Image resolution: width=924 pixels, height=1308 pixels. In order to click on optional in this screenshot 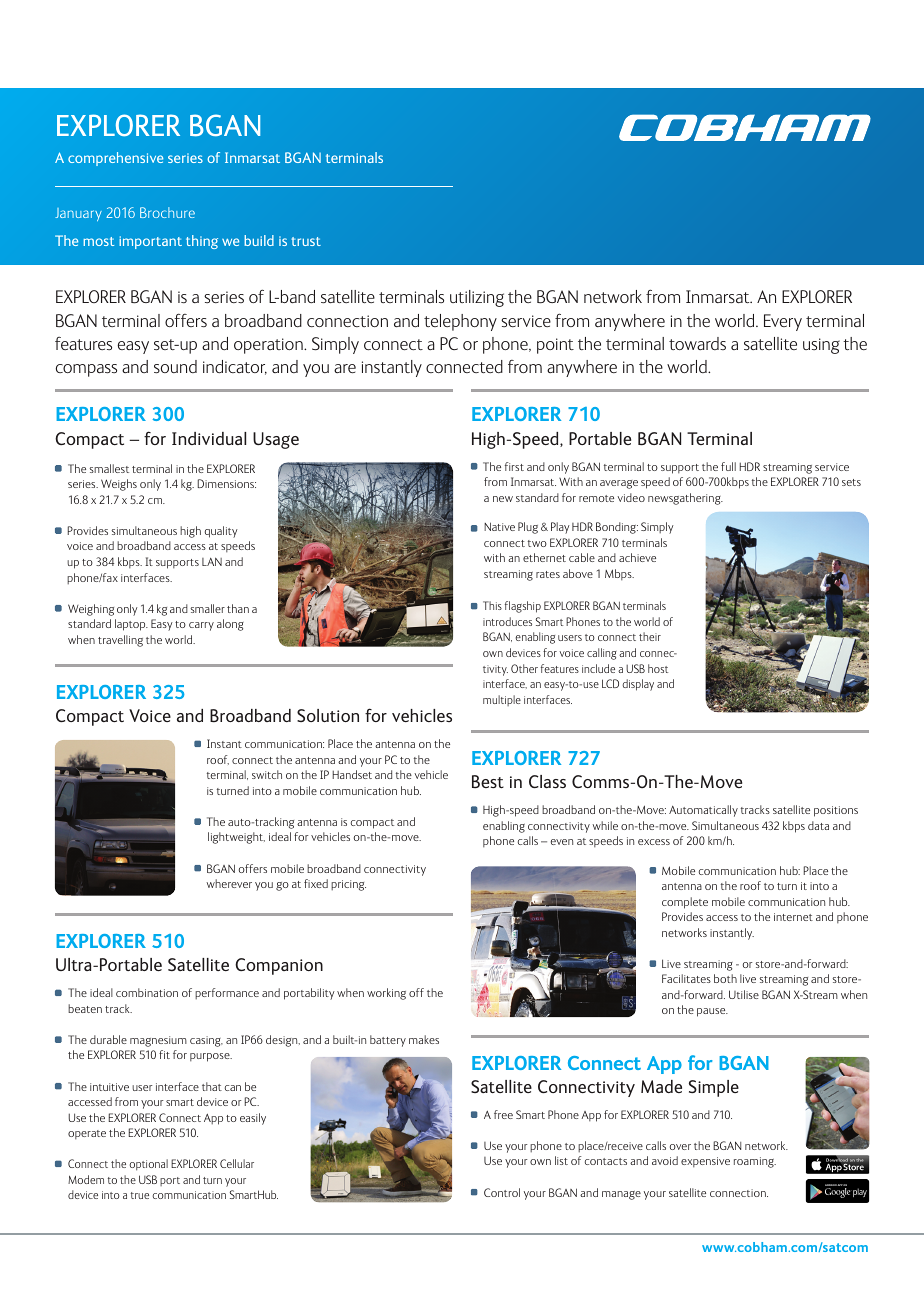, I will do `click(148, 1165)`.
